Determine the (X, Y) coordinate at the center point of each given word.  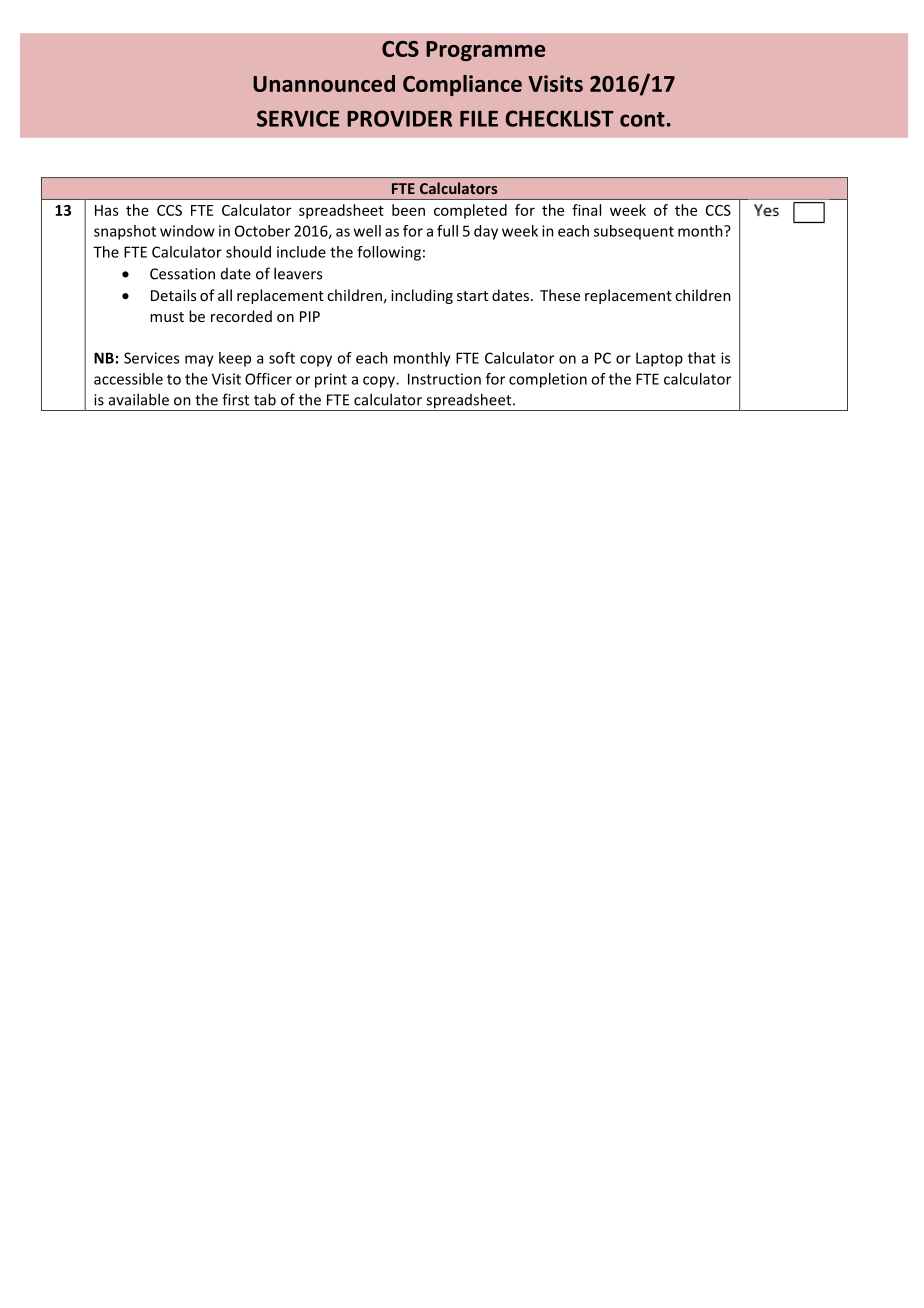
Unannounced (324, 83)
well (367, 231)
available (139, 399)
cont (642, 119)
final (586, 210)
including (422, 296)
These (560, 295)
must (167, 317)
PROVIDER (399, 118)
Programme (485, 51)
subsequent (634, 232)
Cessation (182, 274)
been (408, 210)
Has (106, 210)
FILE (479, 119)
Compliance (462, 85)
